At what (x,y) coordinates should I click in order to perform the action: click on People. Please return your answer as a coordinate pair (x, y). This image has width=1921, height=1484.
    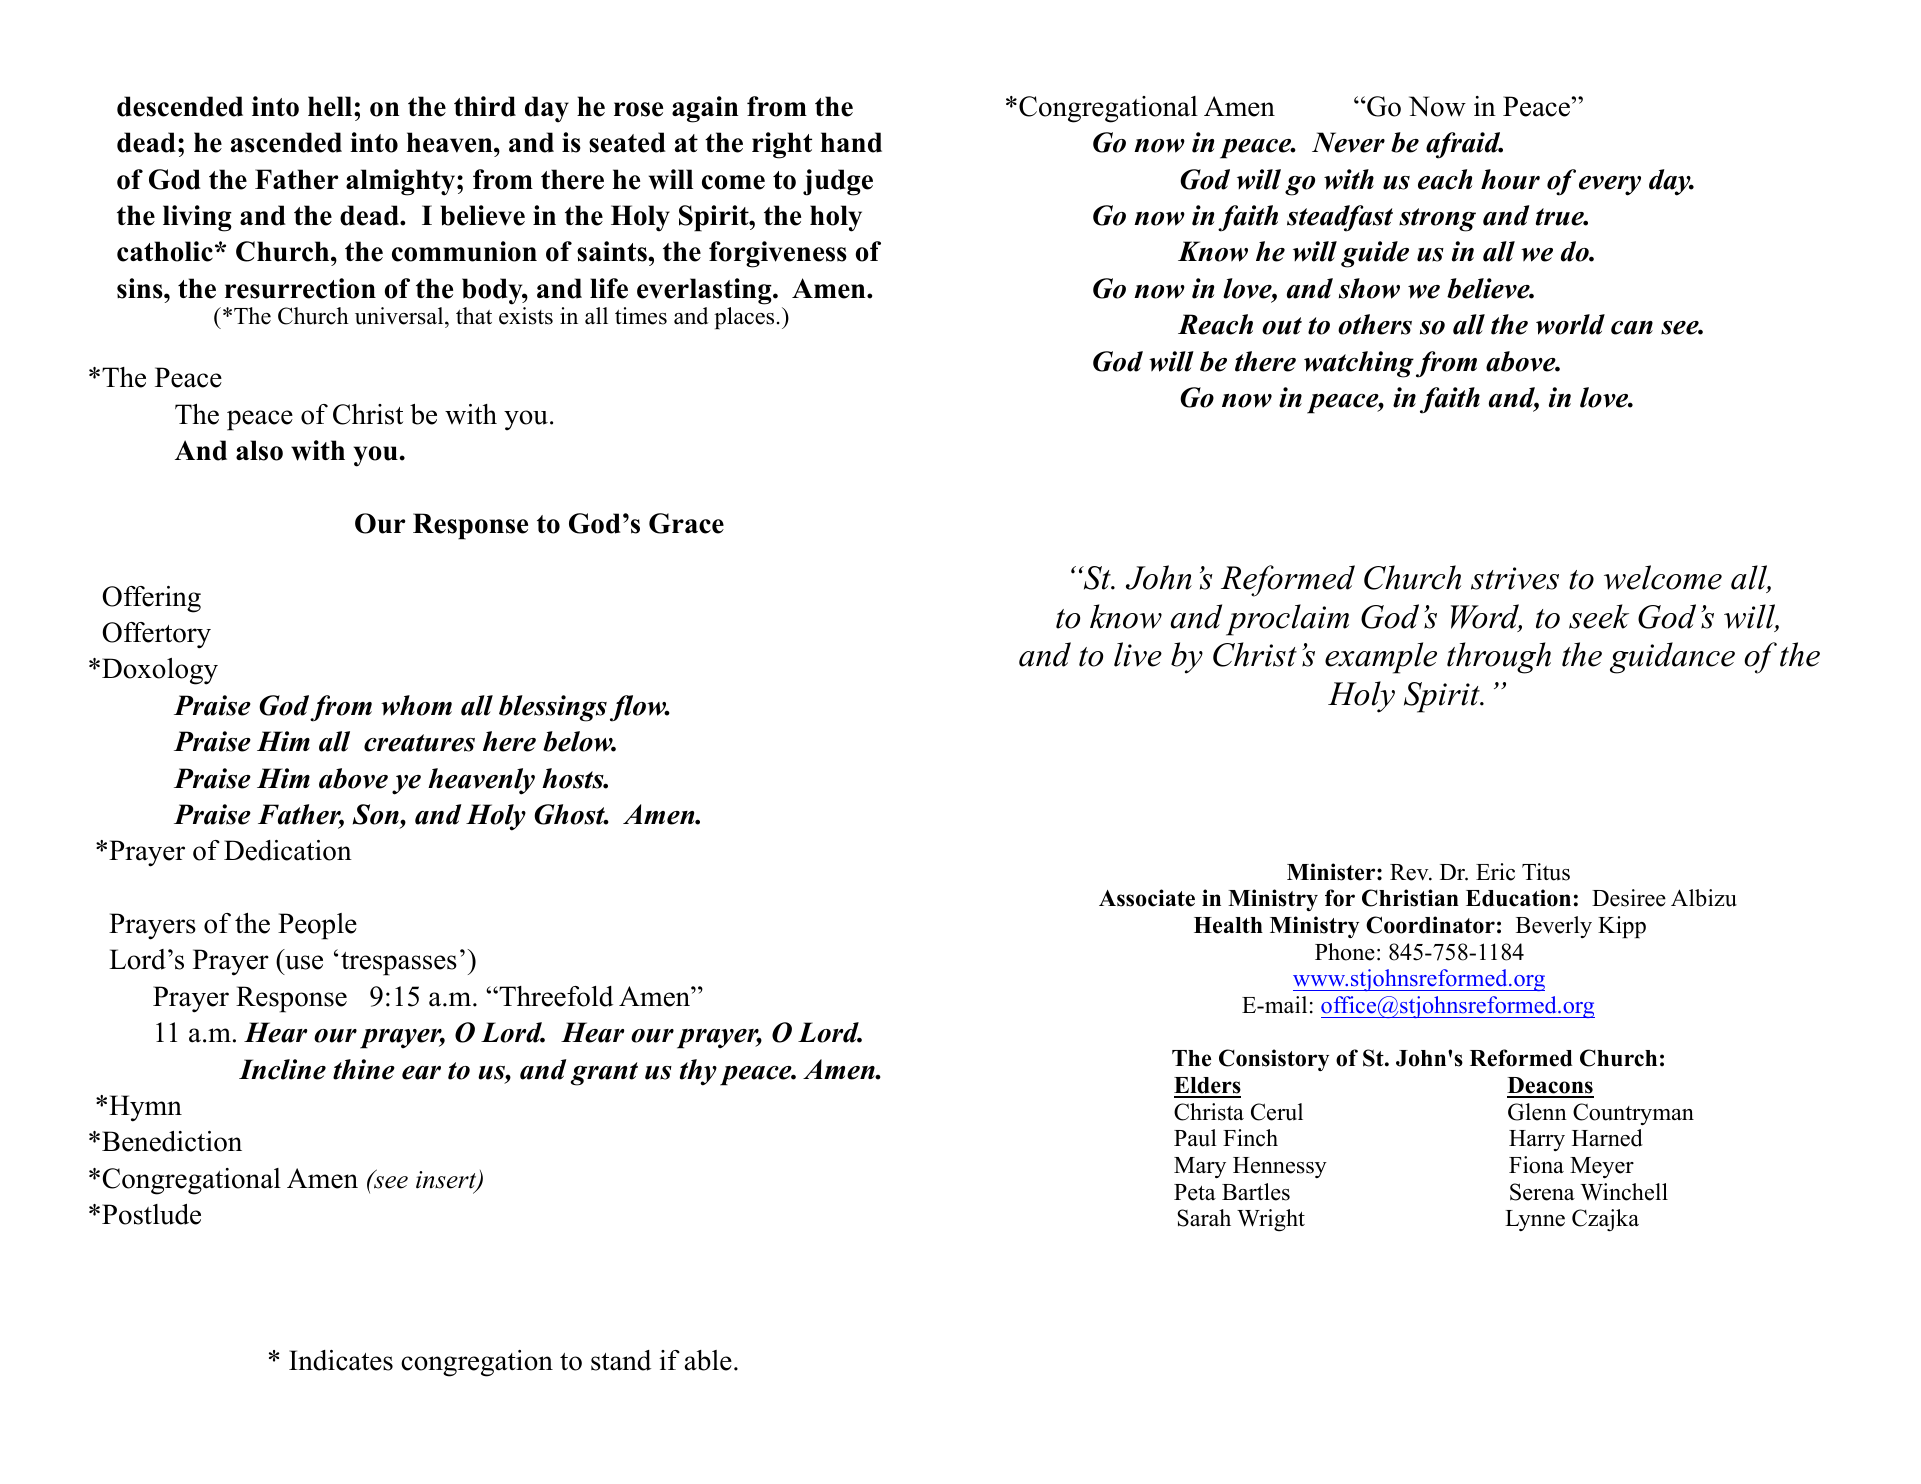
    Looking at the image, I should click on (317, 926).
